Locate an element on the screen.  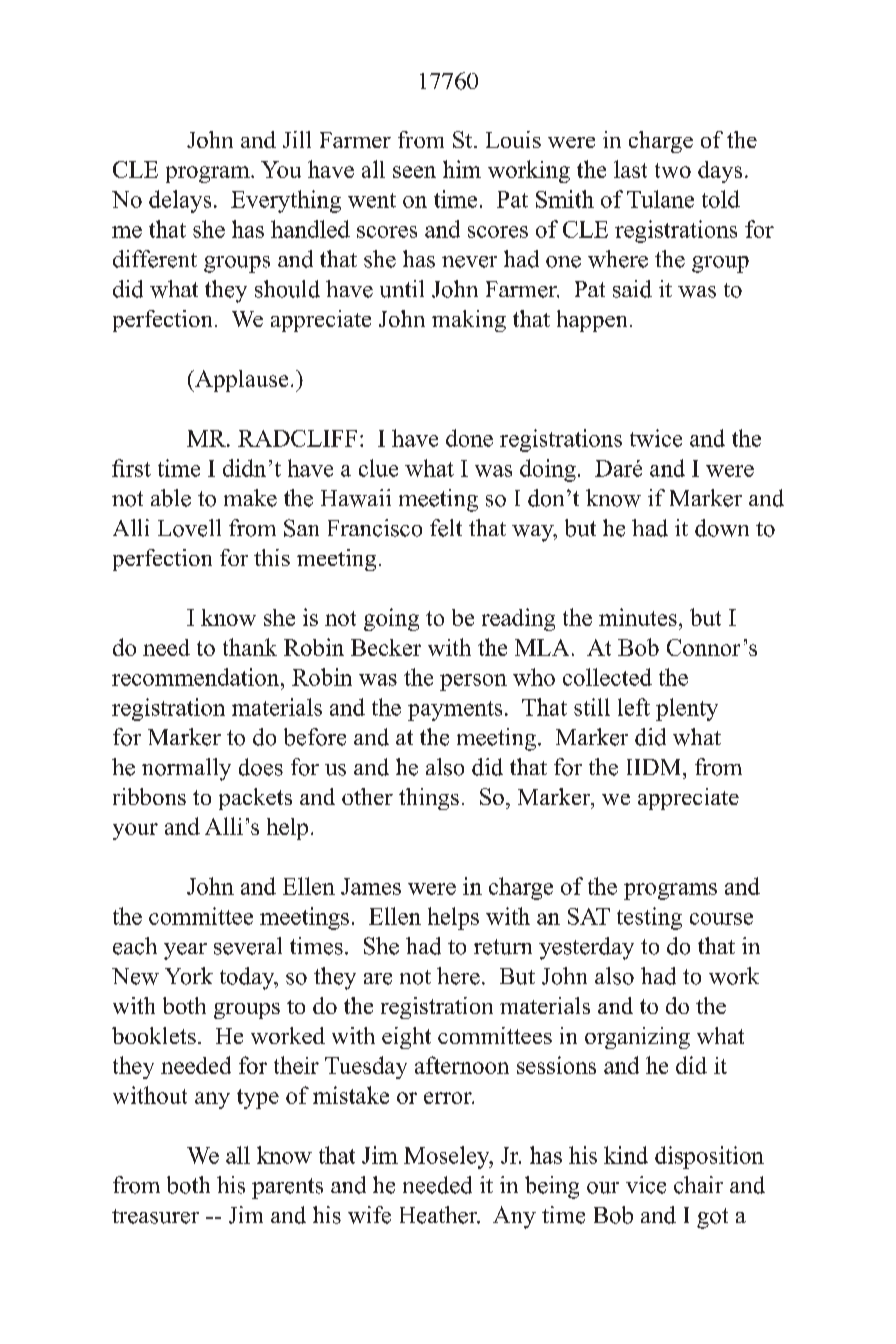
payments is located at coordinates (455, 711).
